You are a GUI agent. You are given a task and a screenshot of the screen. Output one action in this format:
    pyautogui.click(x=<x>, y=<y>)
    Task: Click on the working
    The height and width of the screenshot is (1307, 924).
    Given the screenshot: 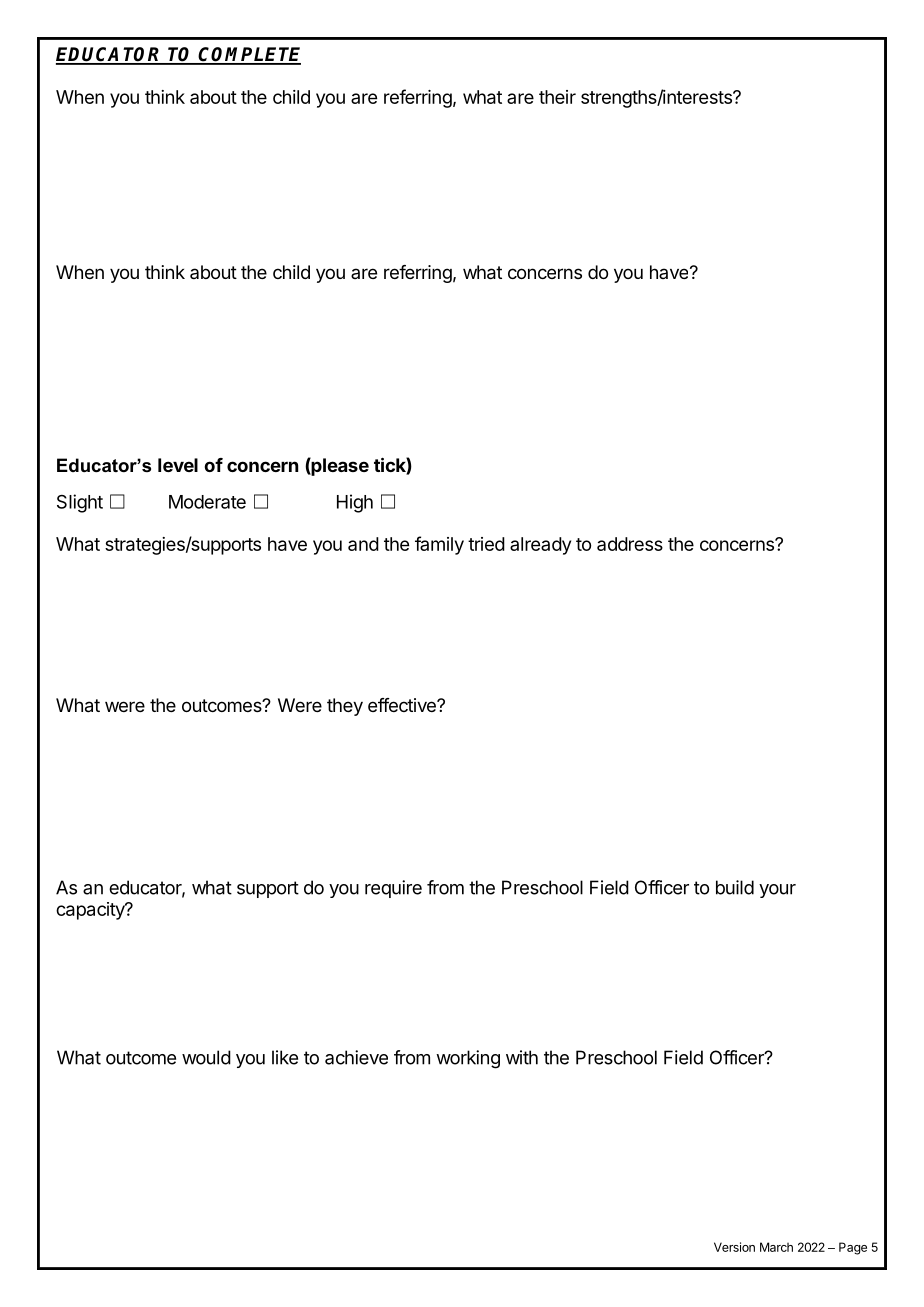 What is the action you would take?
    pyautogui.click(x=468, y=1059)
